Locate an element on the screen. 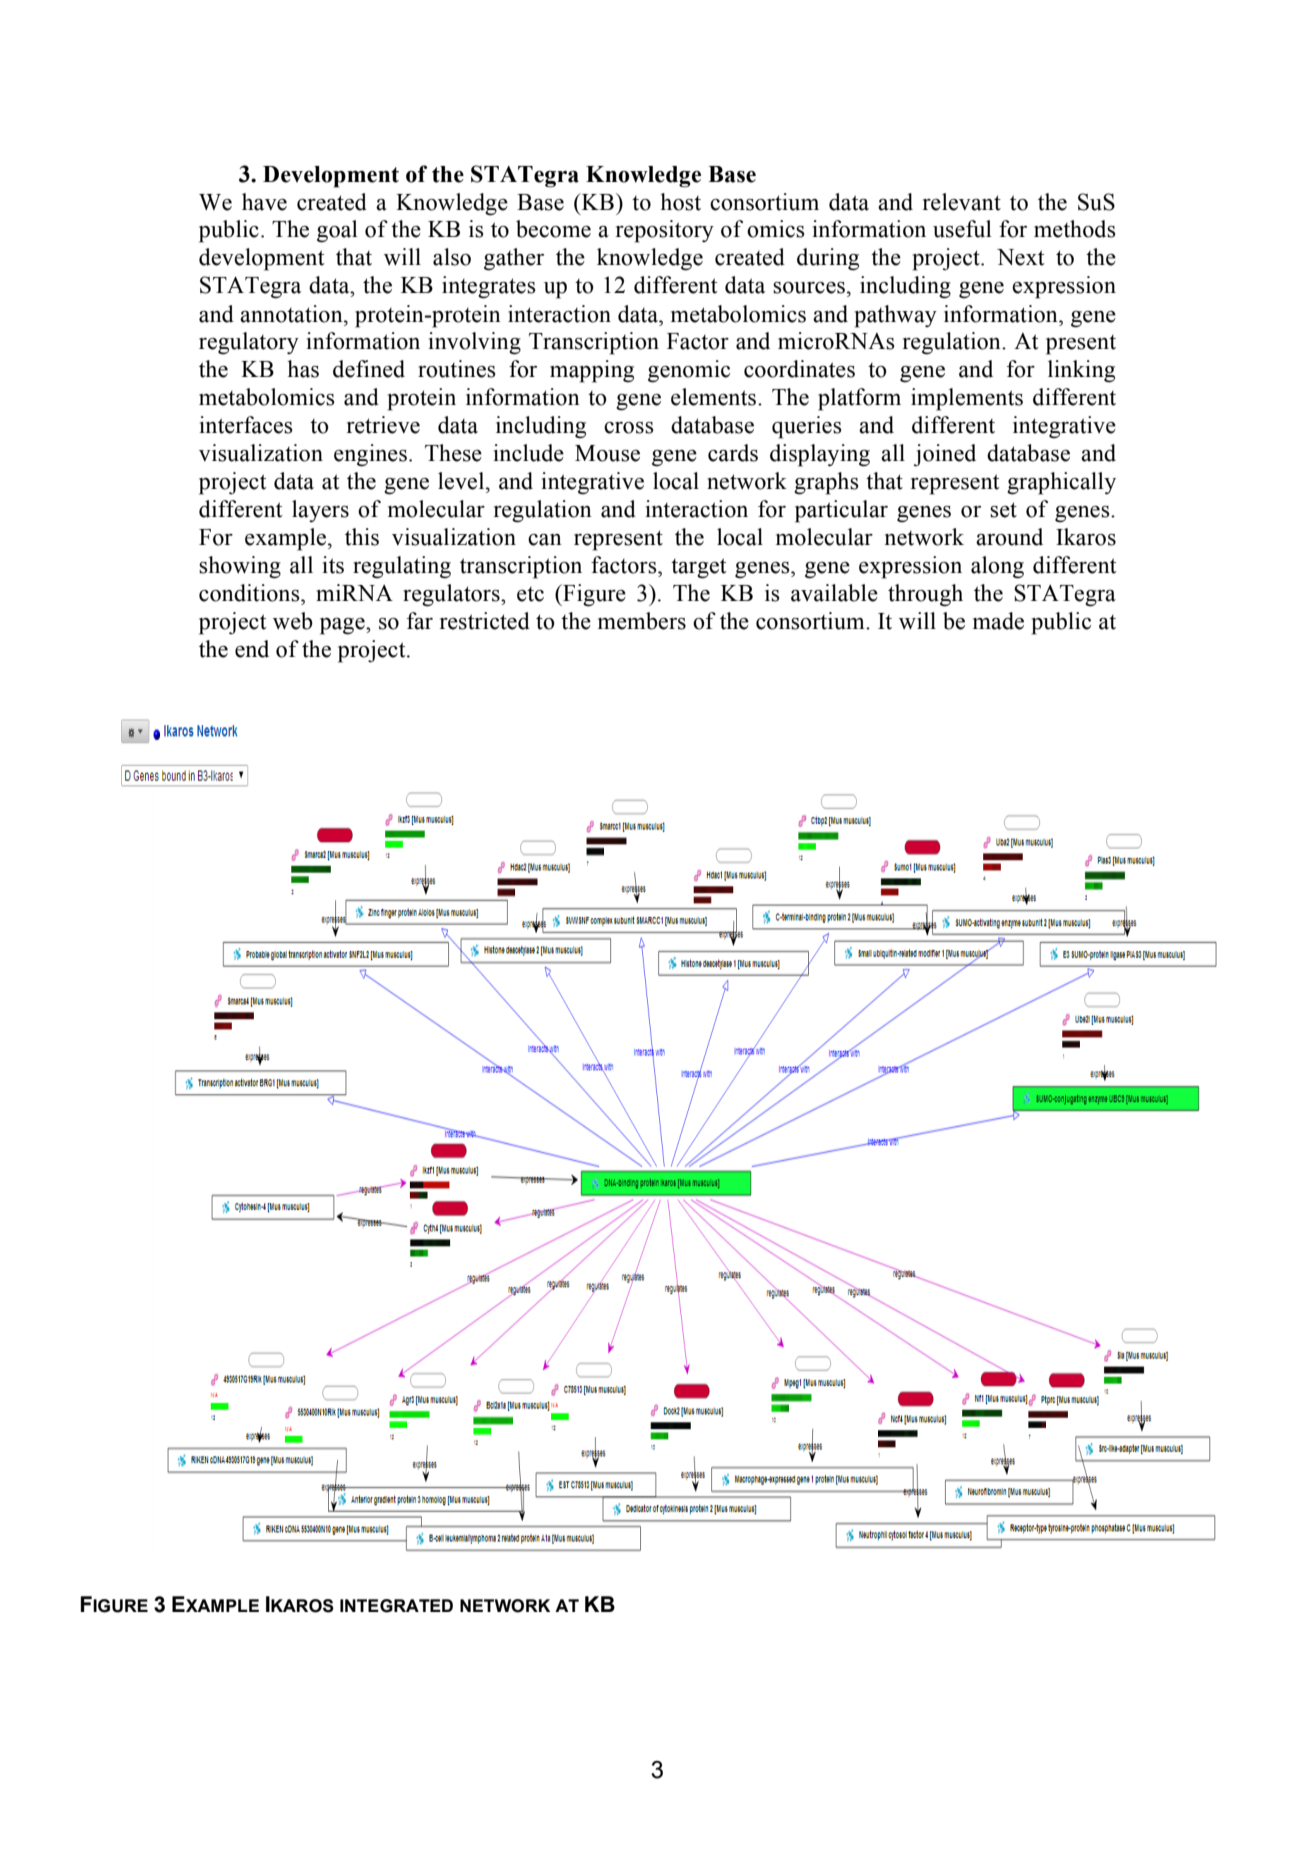 The width and height of the screenshot is (1315, 1862). restricted is located at coordinates (485, 621).
